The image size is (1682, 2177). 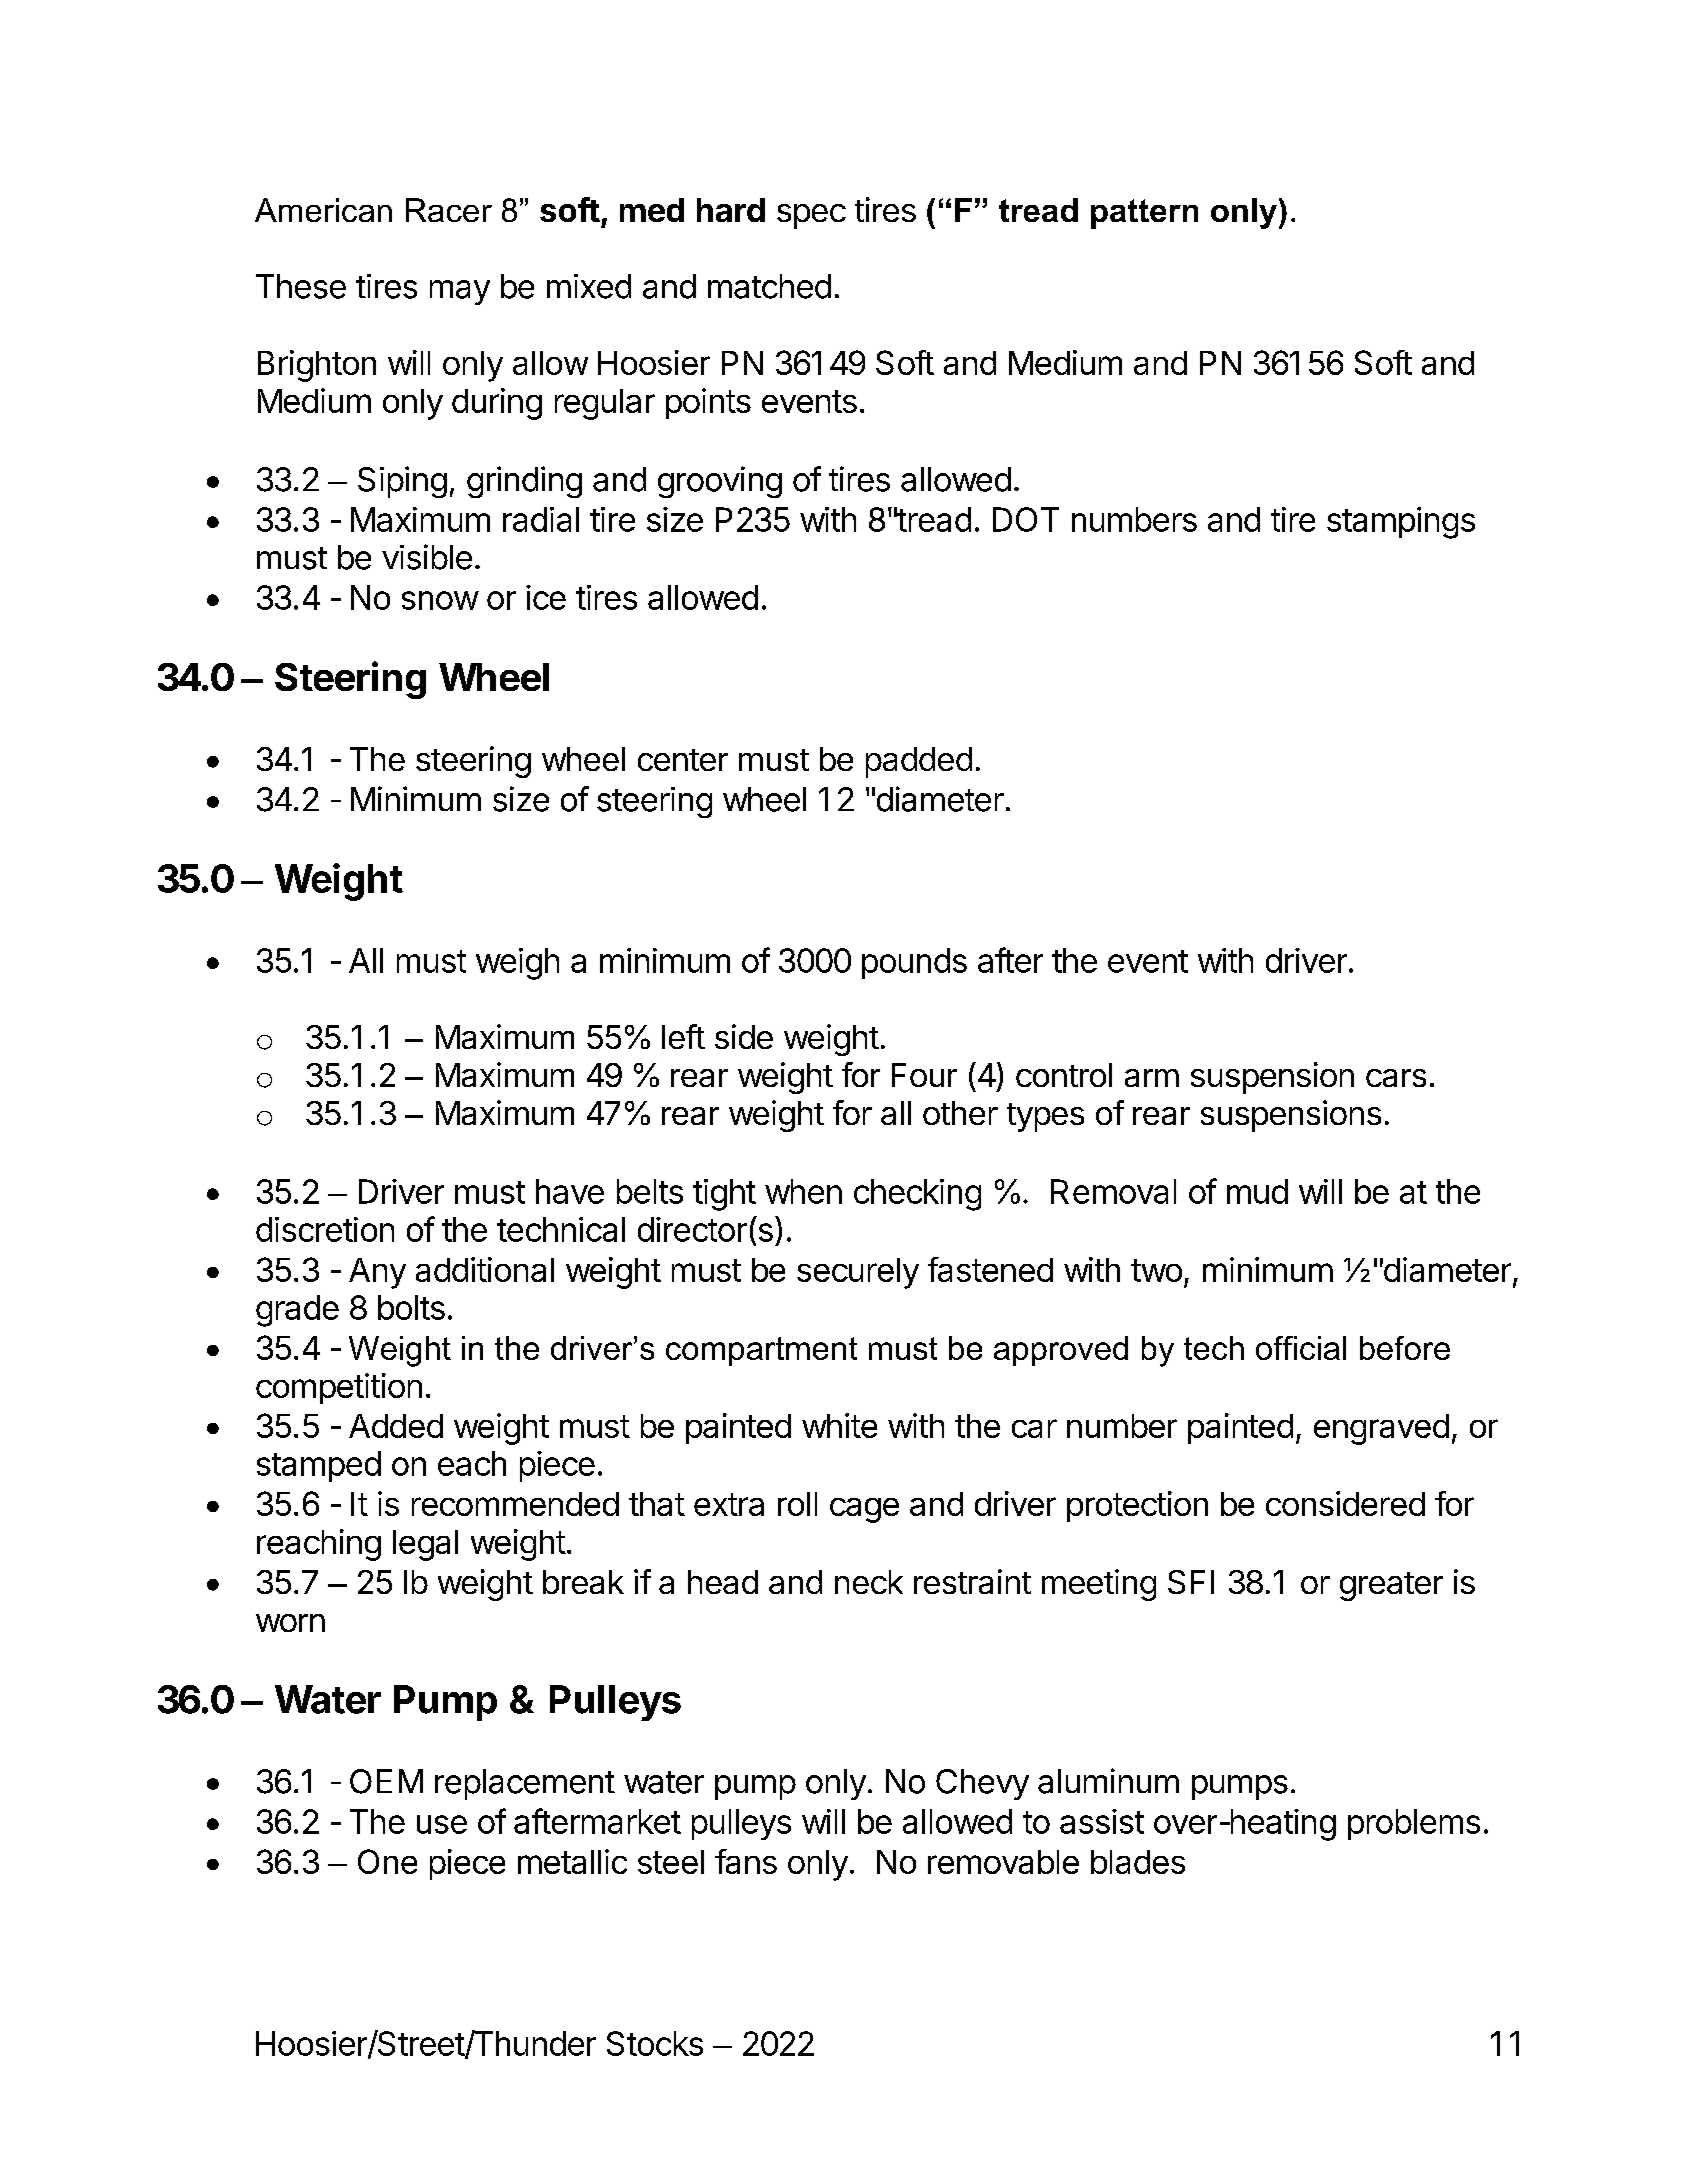 I want to click on discretion, so click(x=325, y=1229).
